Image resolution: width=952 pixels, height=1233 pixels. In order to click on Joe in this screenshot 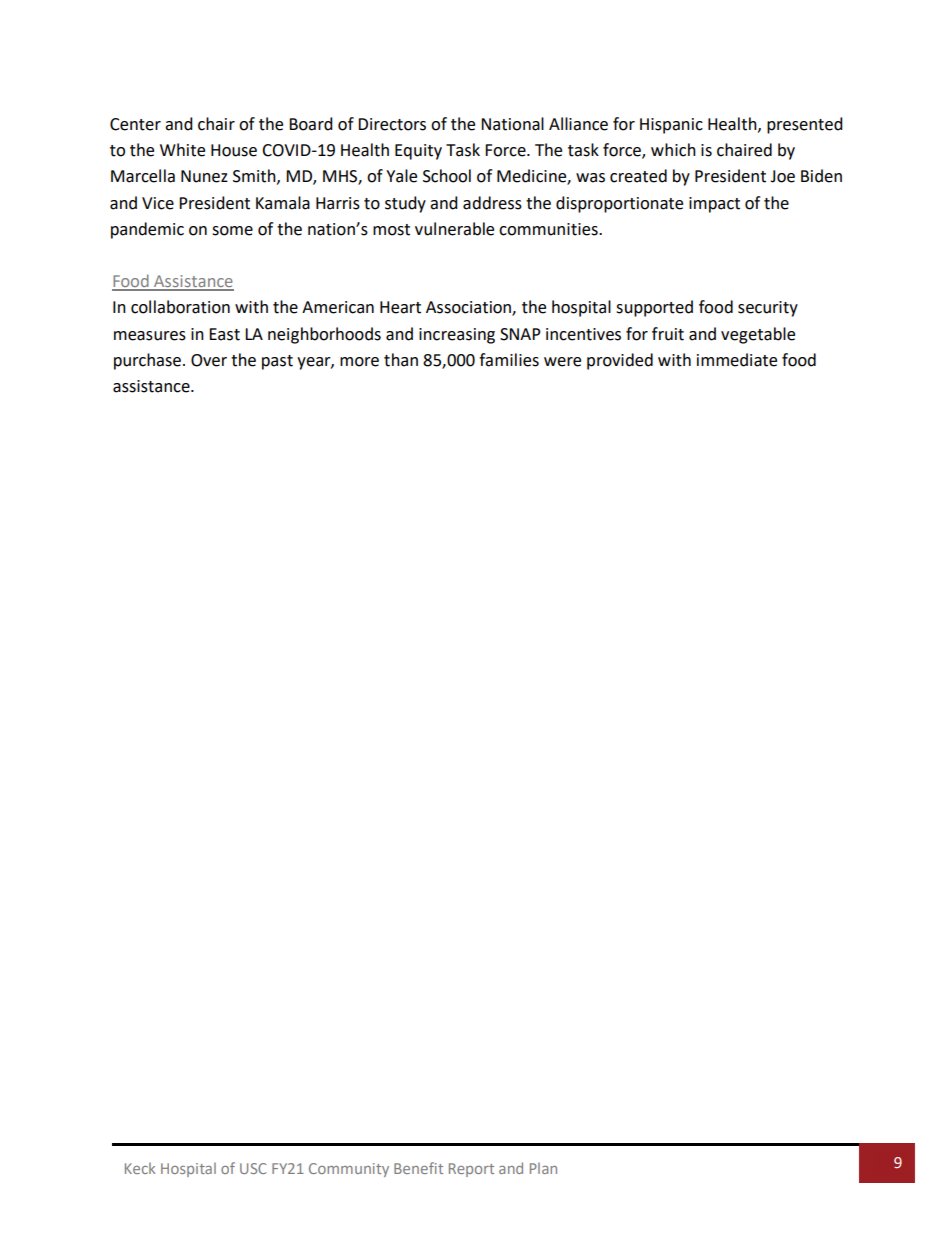, I will do `click(782, 176)`.
